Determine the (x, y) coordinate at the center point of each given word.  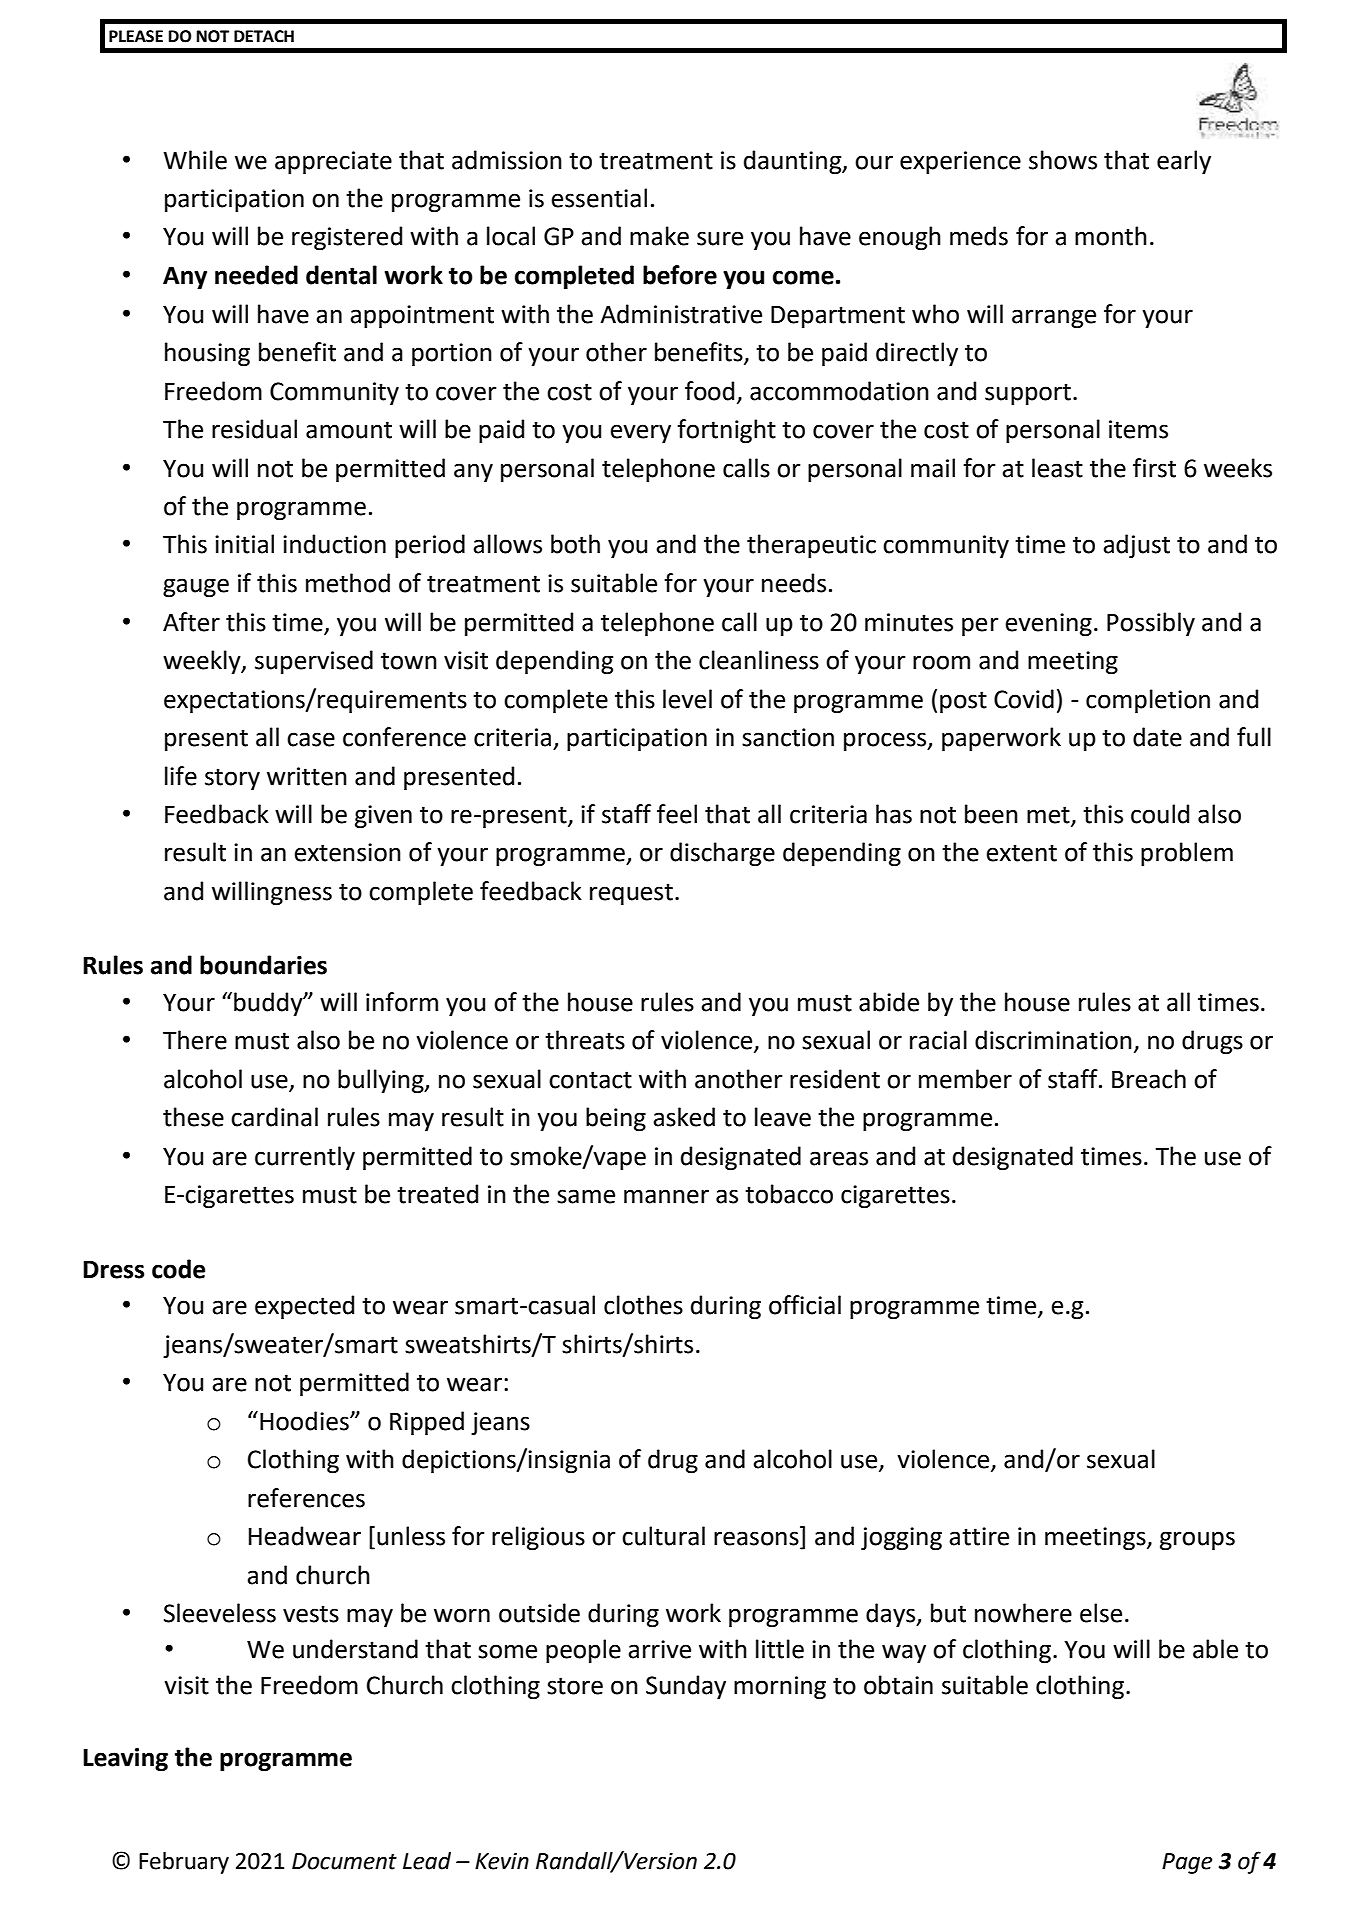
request (631, 894)
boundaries (263, 965)
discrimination (1053, 1040)
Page (1187, 1863)
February (184, 1863)
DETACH (264, 36)
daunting (794, 162)
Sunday (686, 1687)
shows (1063, 160)
